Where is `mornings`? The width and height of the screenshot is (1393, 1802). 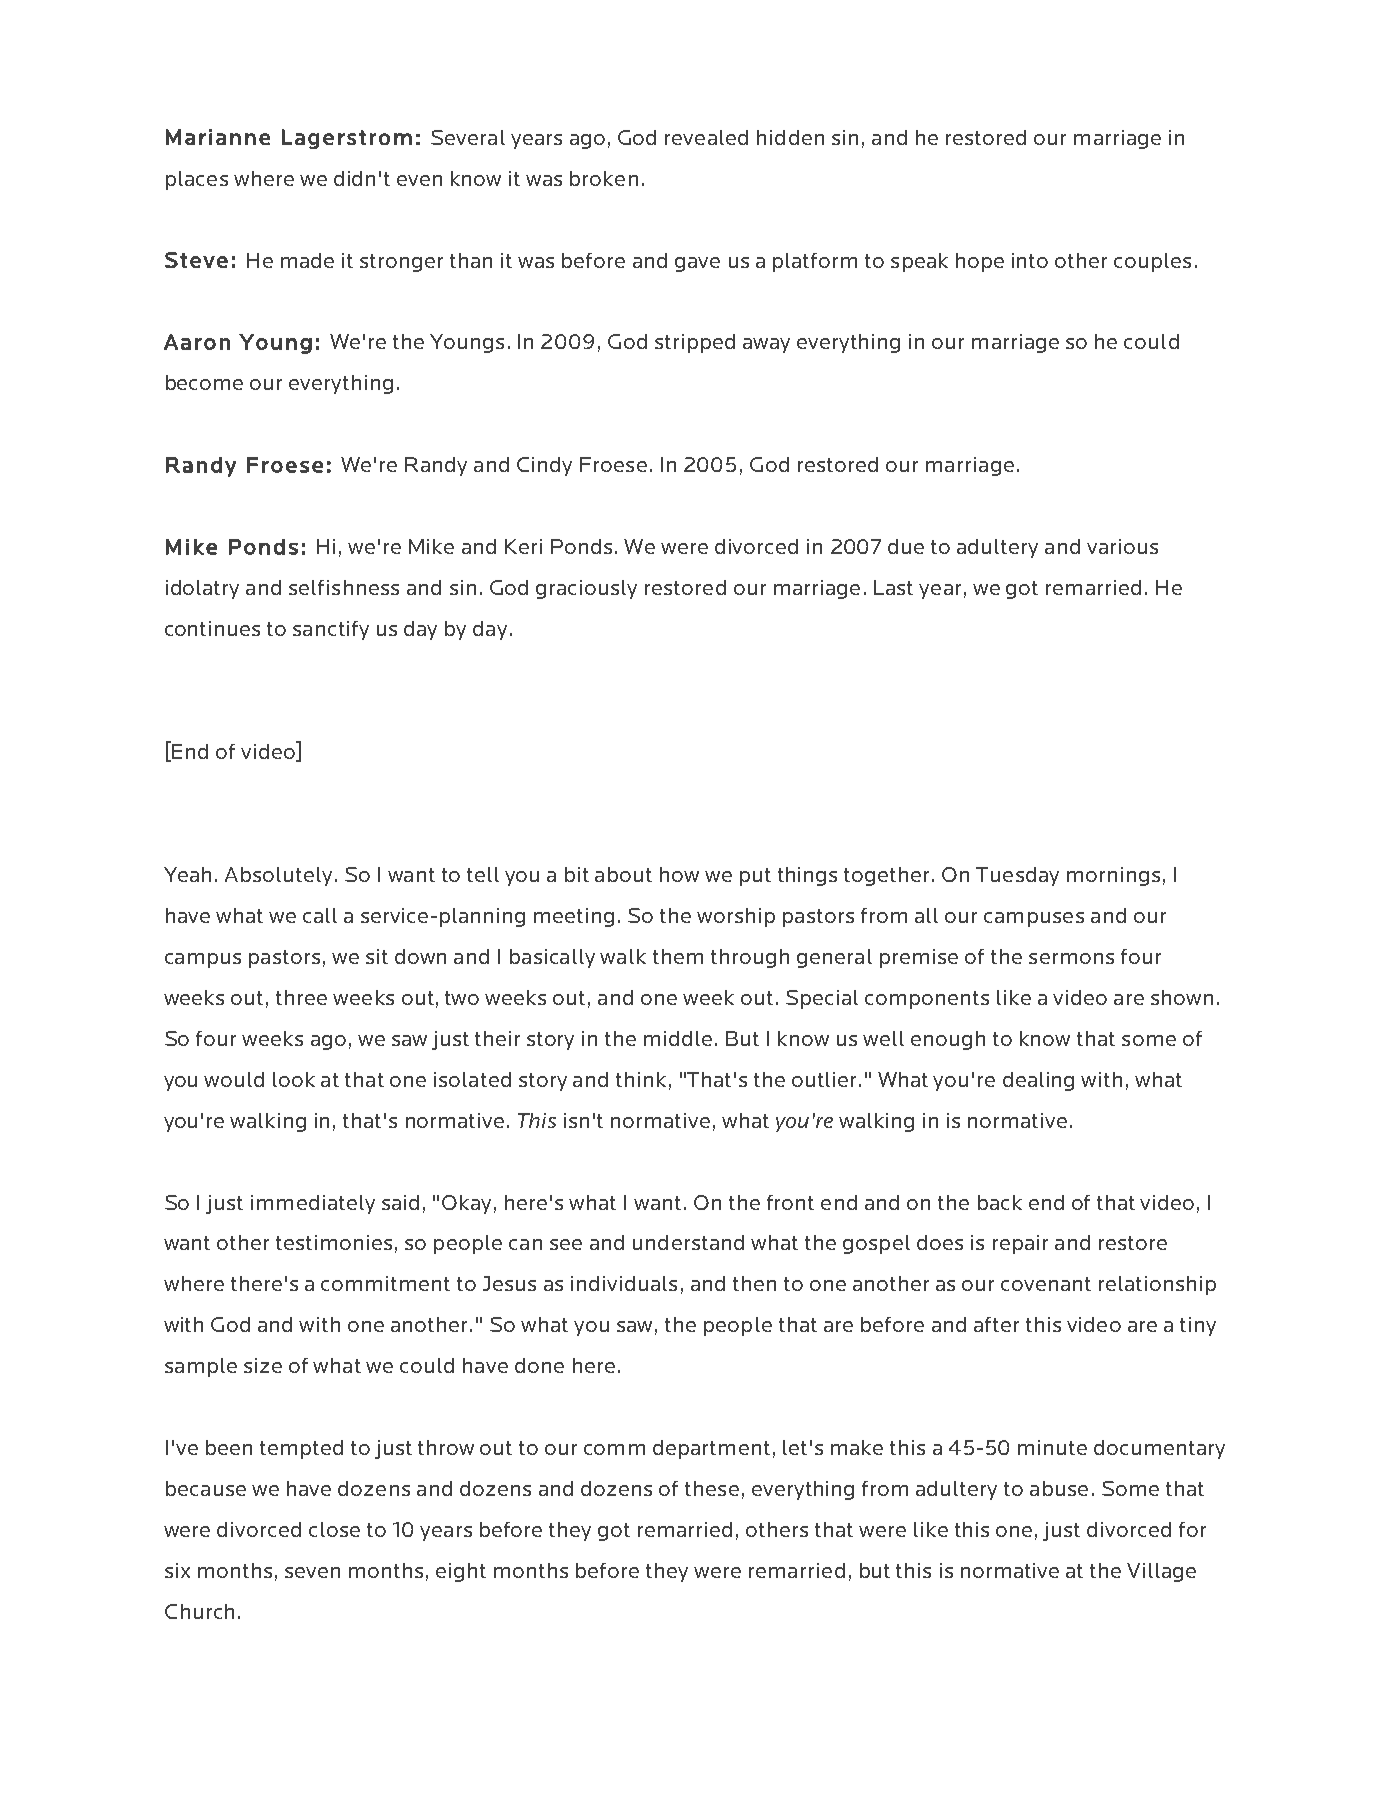 mornings is located at coordinates (1113, 876).
